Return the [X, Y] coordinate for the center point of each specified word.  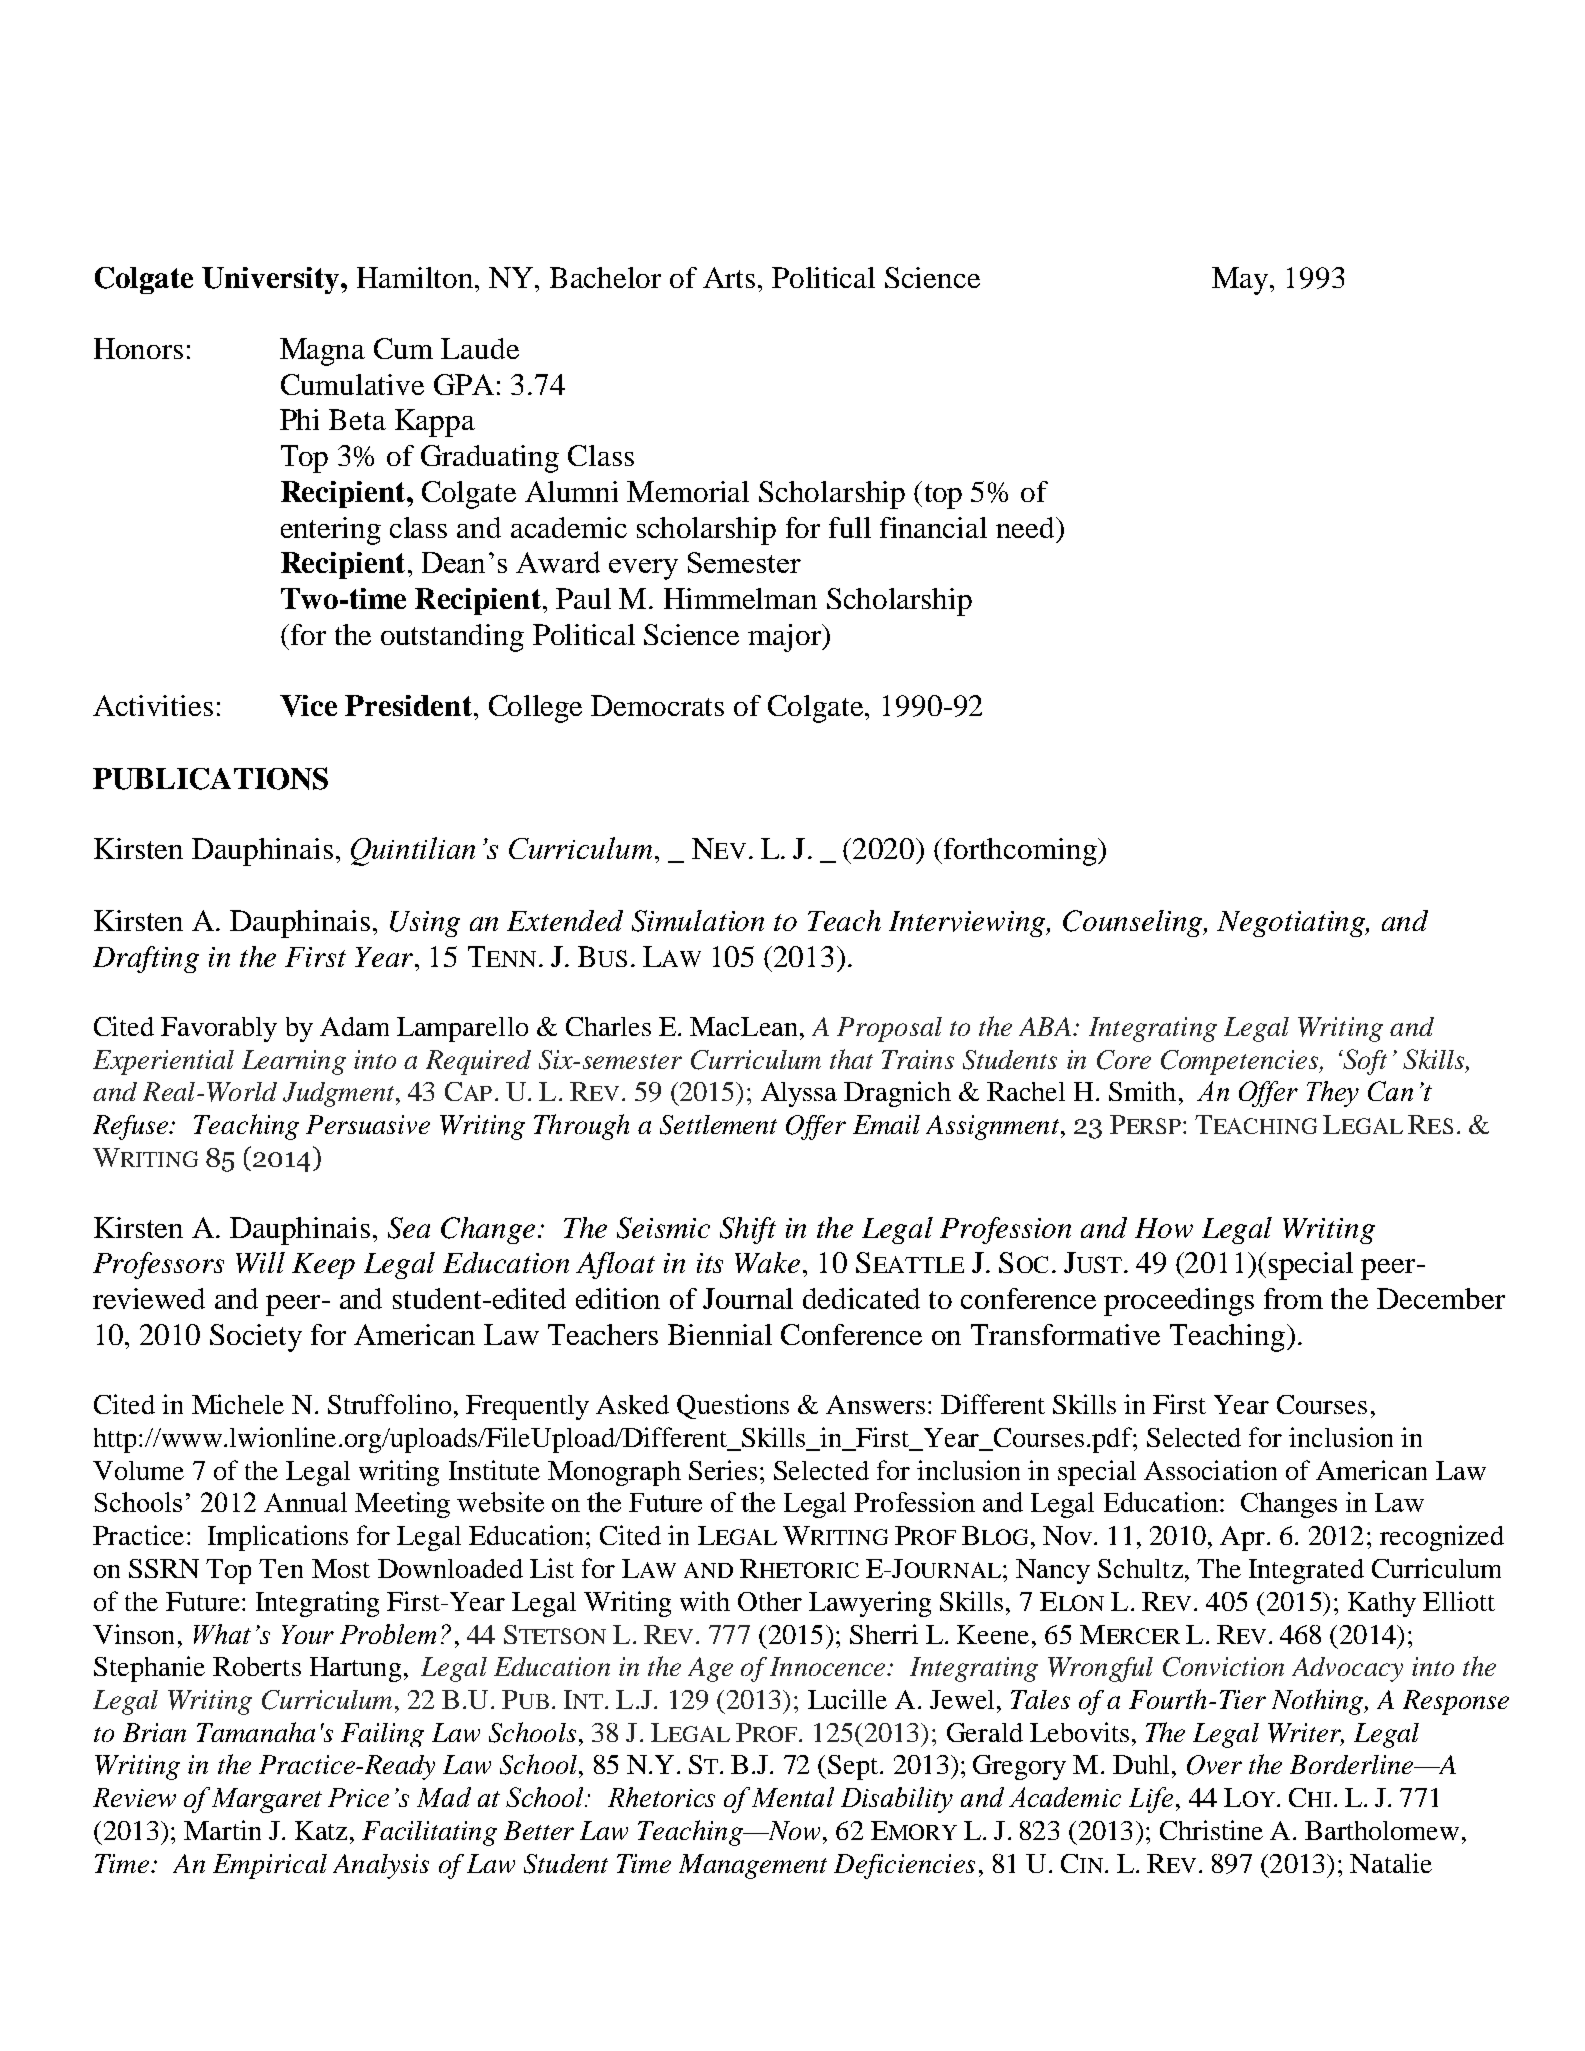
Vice [308, 706]
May [1241, 281]
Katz [321, 1830]
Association [1210, 1470]
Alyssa [799, 1094]
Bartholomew [1382, 1830]
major [786, 638]
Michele [238, 1404]
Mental [793, 1797]
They [1333, 1094]
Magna [322, 352]
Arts [729, 277]
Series [723, 1470]
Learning [294, 1062]
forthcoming [1021, 852]
